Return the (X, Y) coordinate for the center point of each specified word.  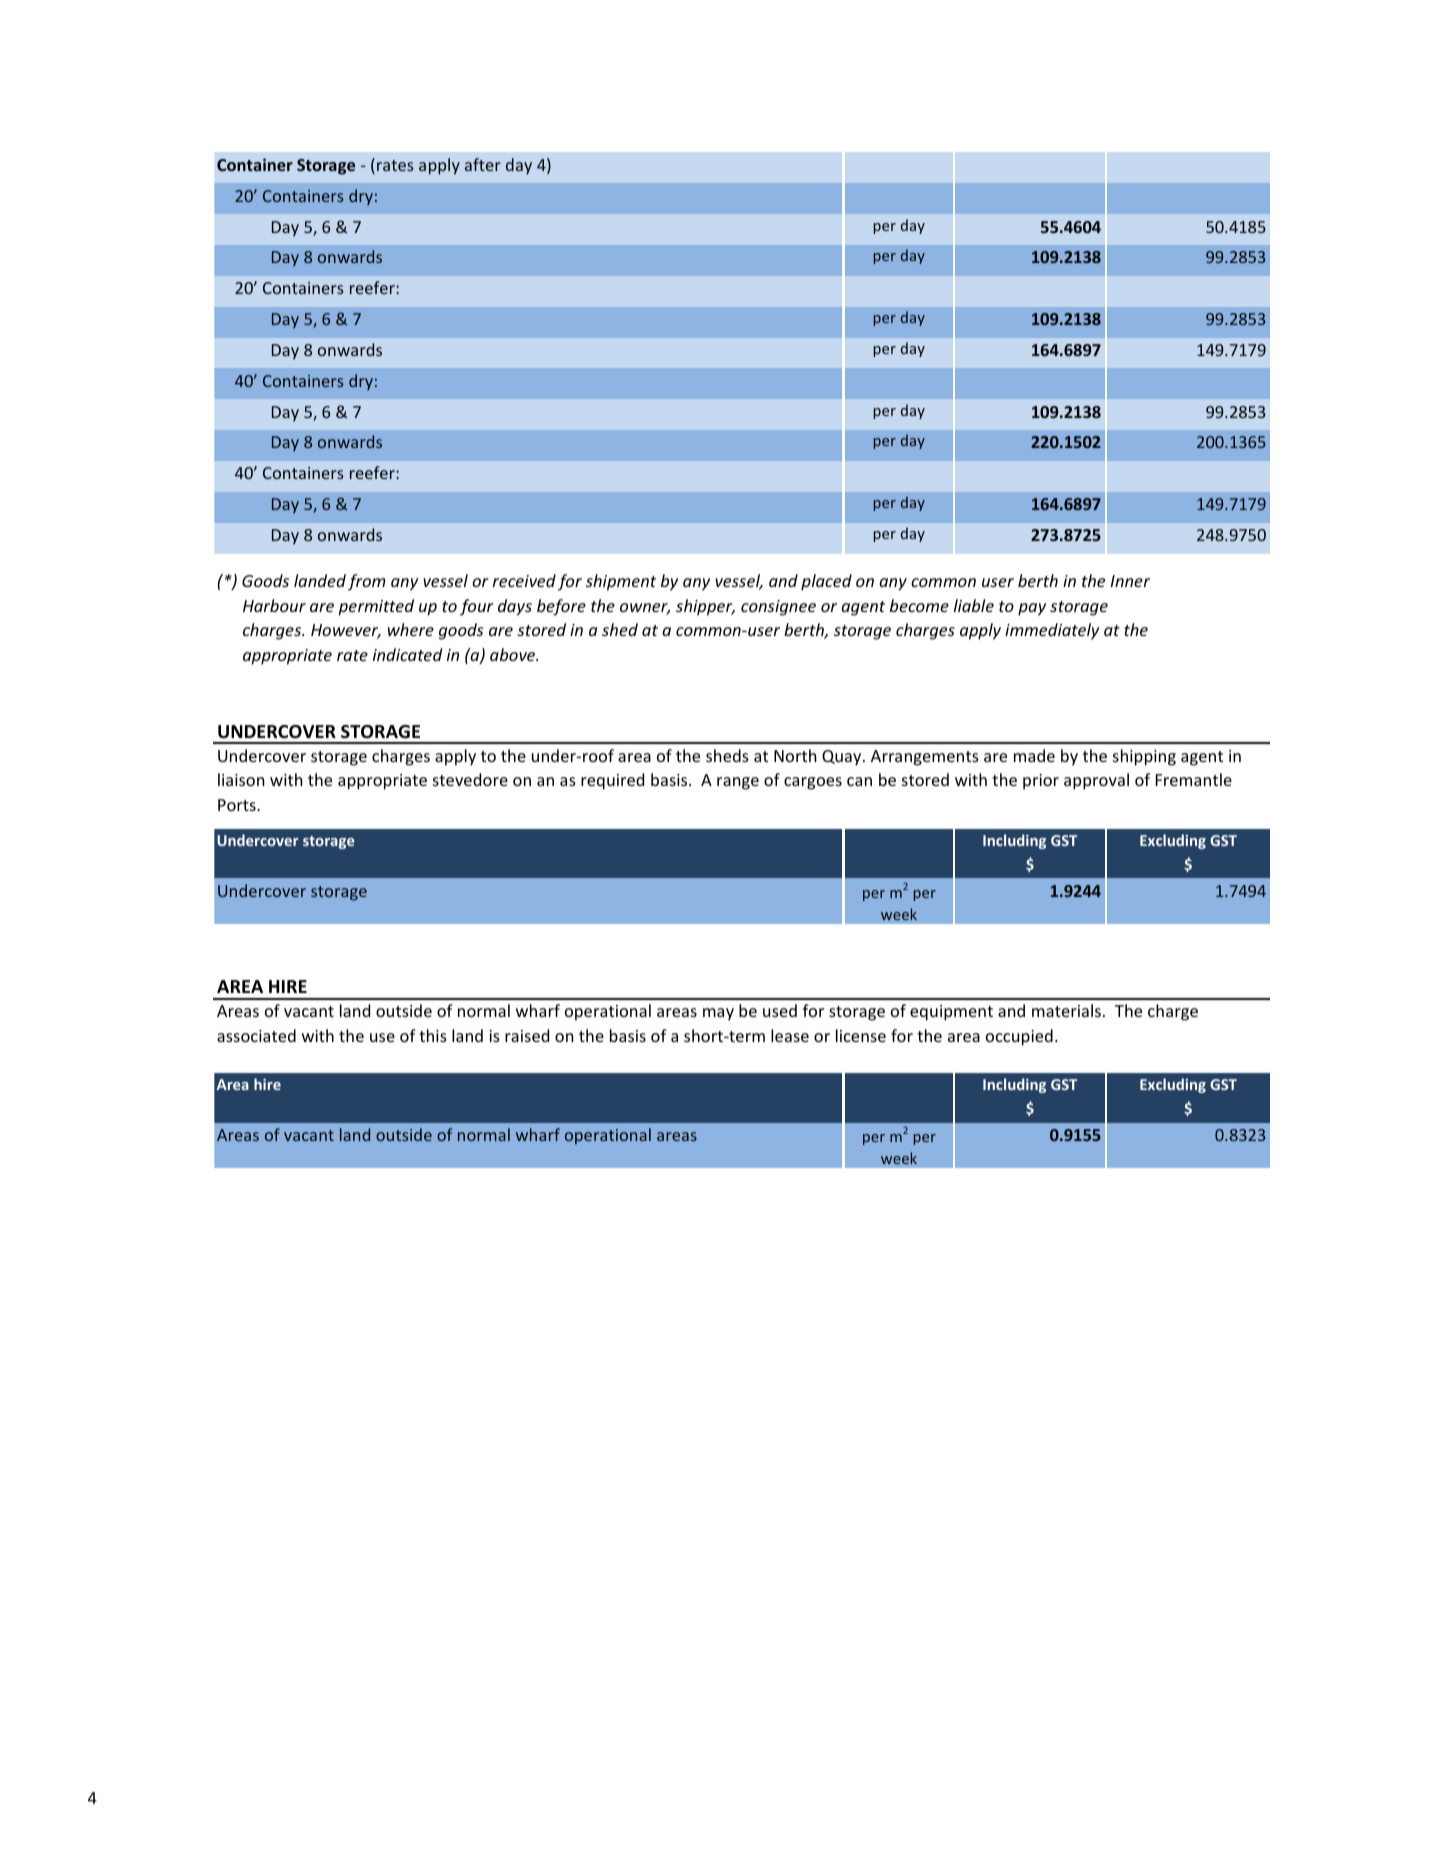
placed (826, 582)
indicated (407, 654)
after (483, 164)
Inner (1130, 581)
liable (974, 605)
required (612, 781)
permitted (376, 607)
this (433, 1035)
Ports (238, 805)
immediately (1052, 631)
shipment (621, 582)
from (367, 582)
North (795, 755)
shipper (705, 607)
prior (1041, 782)
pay (1032, 609)
